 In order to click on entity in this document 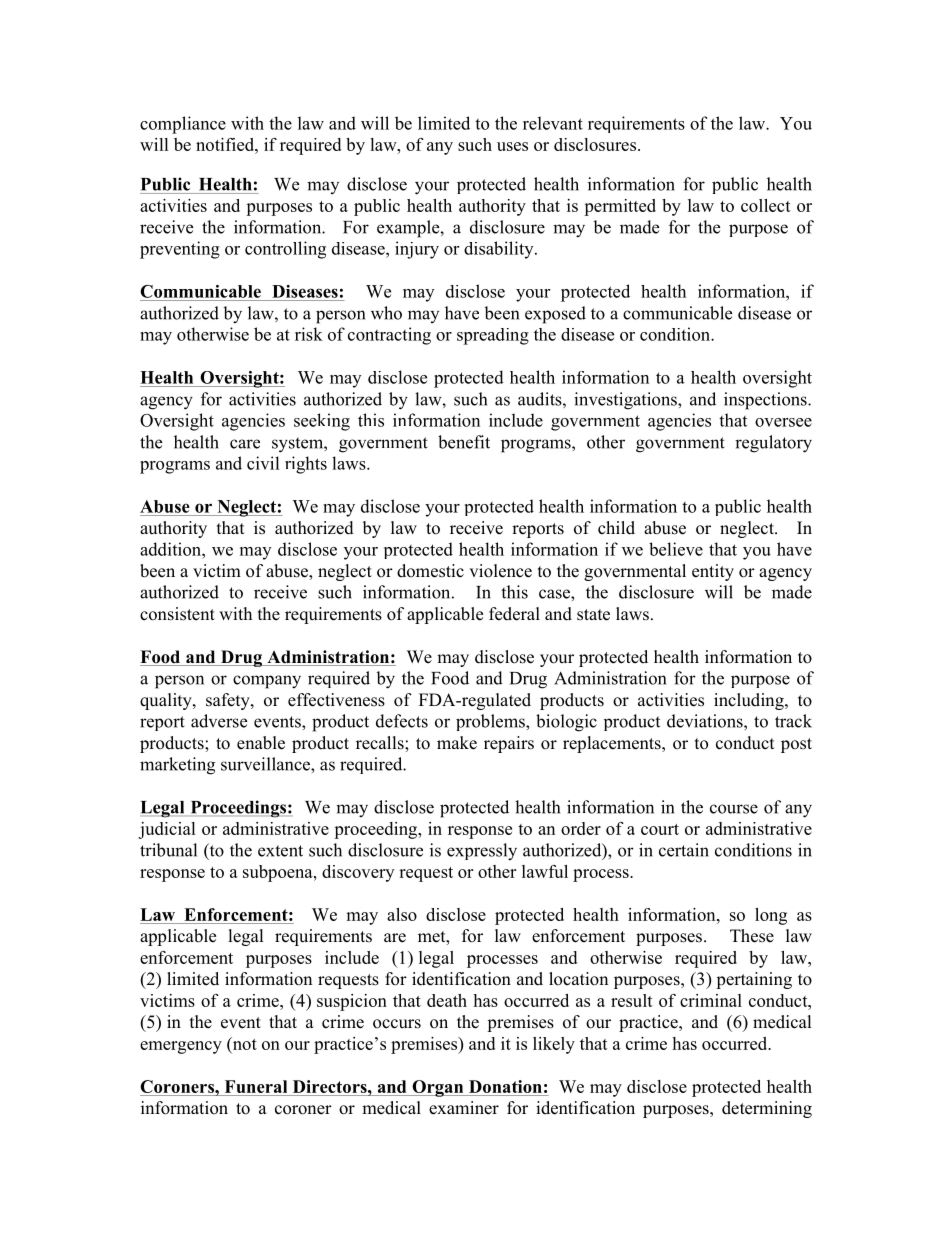, I will do `click(713, 572)`.
